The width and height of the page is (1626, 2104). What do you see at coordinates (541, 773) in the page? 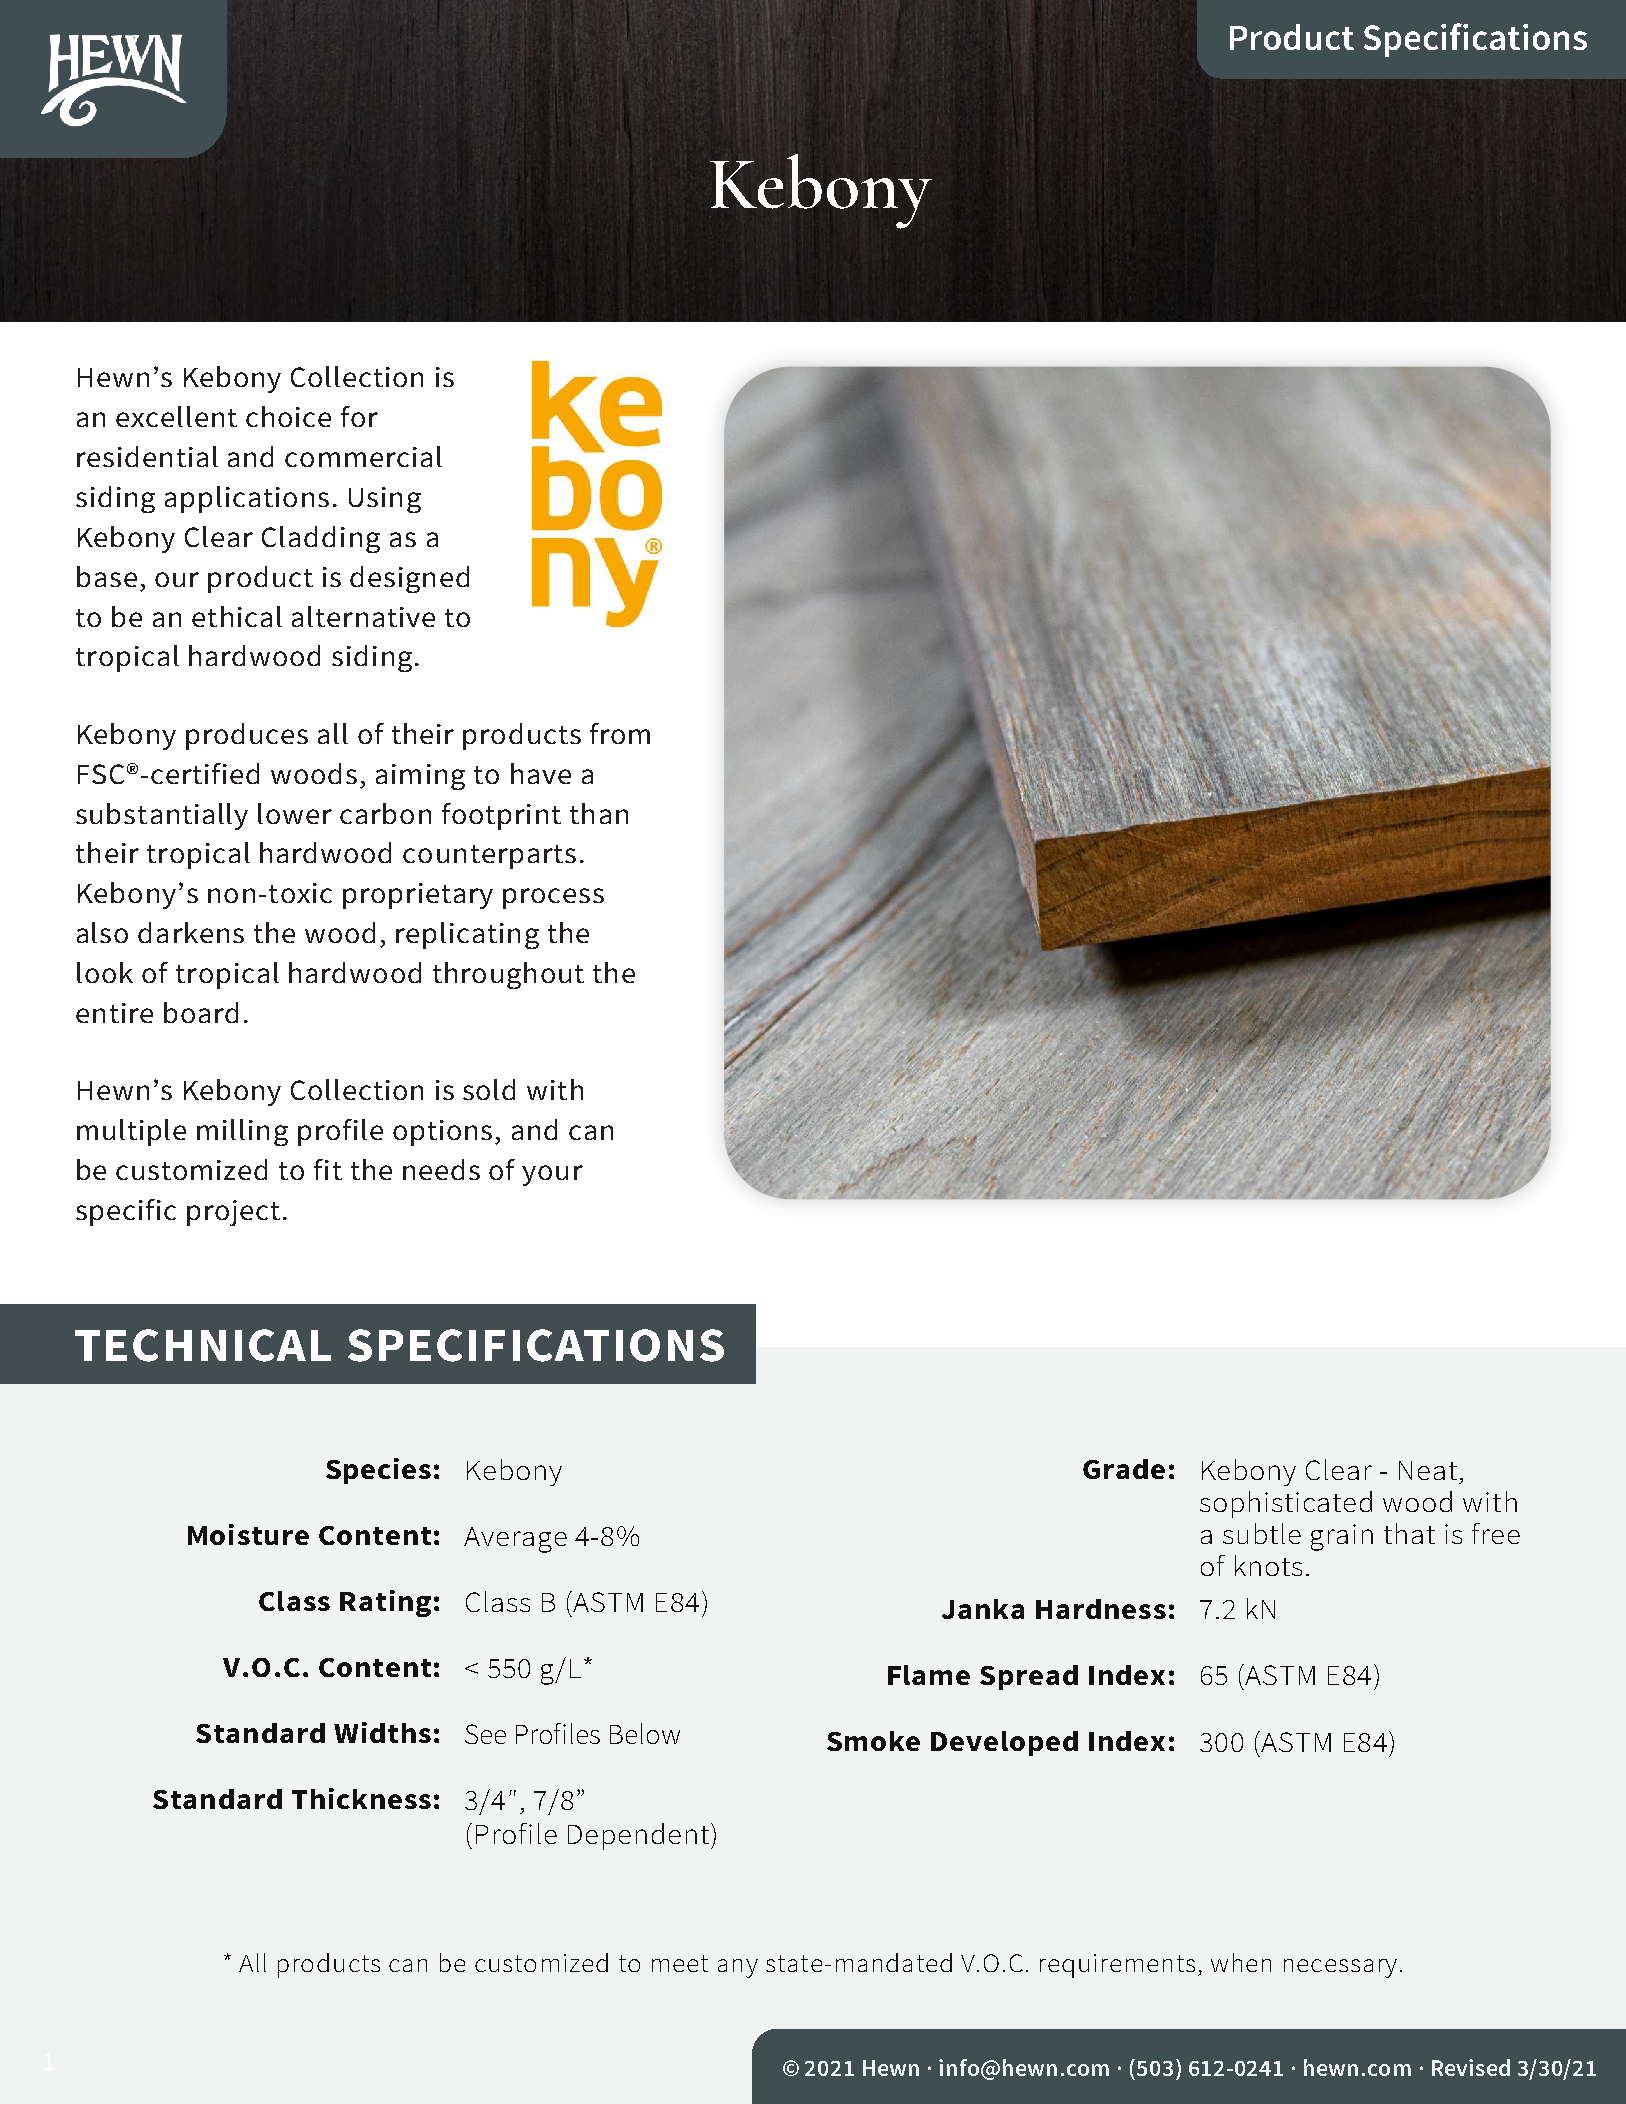
I see `have` at bounding box center [541, 773].
